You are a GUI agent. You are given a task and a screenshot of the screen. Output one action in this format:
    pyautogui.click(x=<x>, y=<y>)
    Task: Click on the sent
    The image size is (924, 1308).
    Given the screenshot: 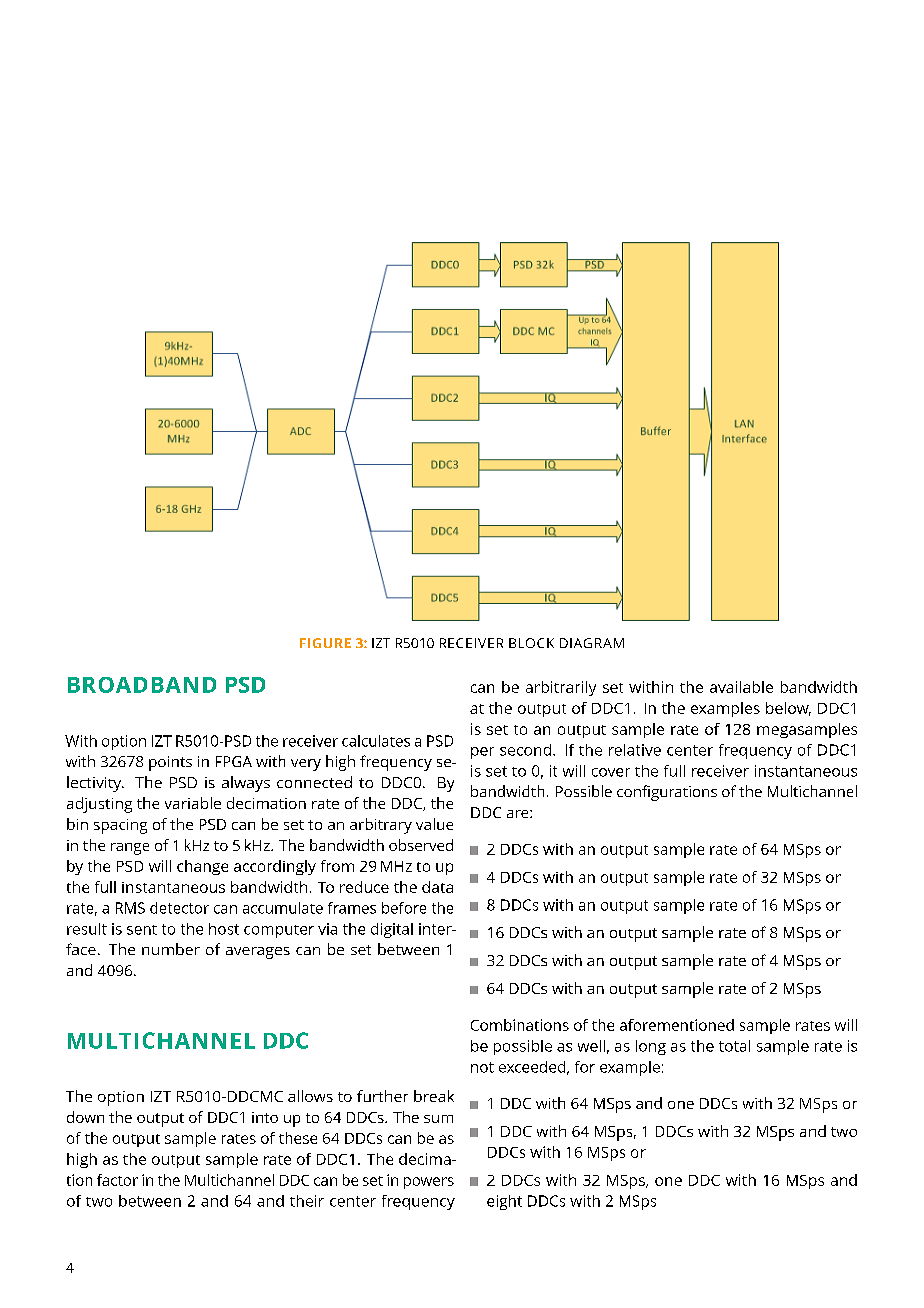 What is the action you would take?
    pyautogui.click(x=142, y=930)
